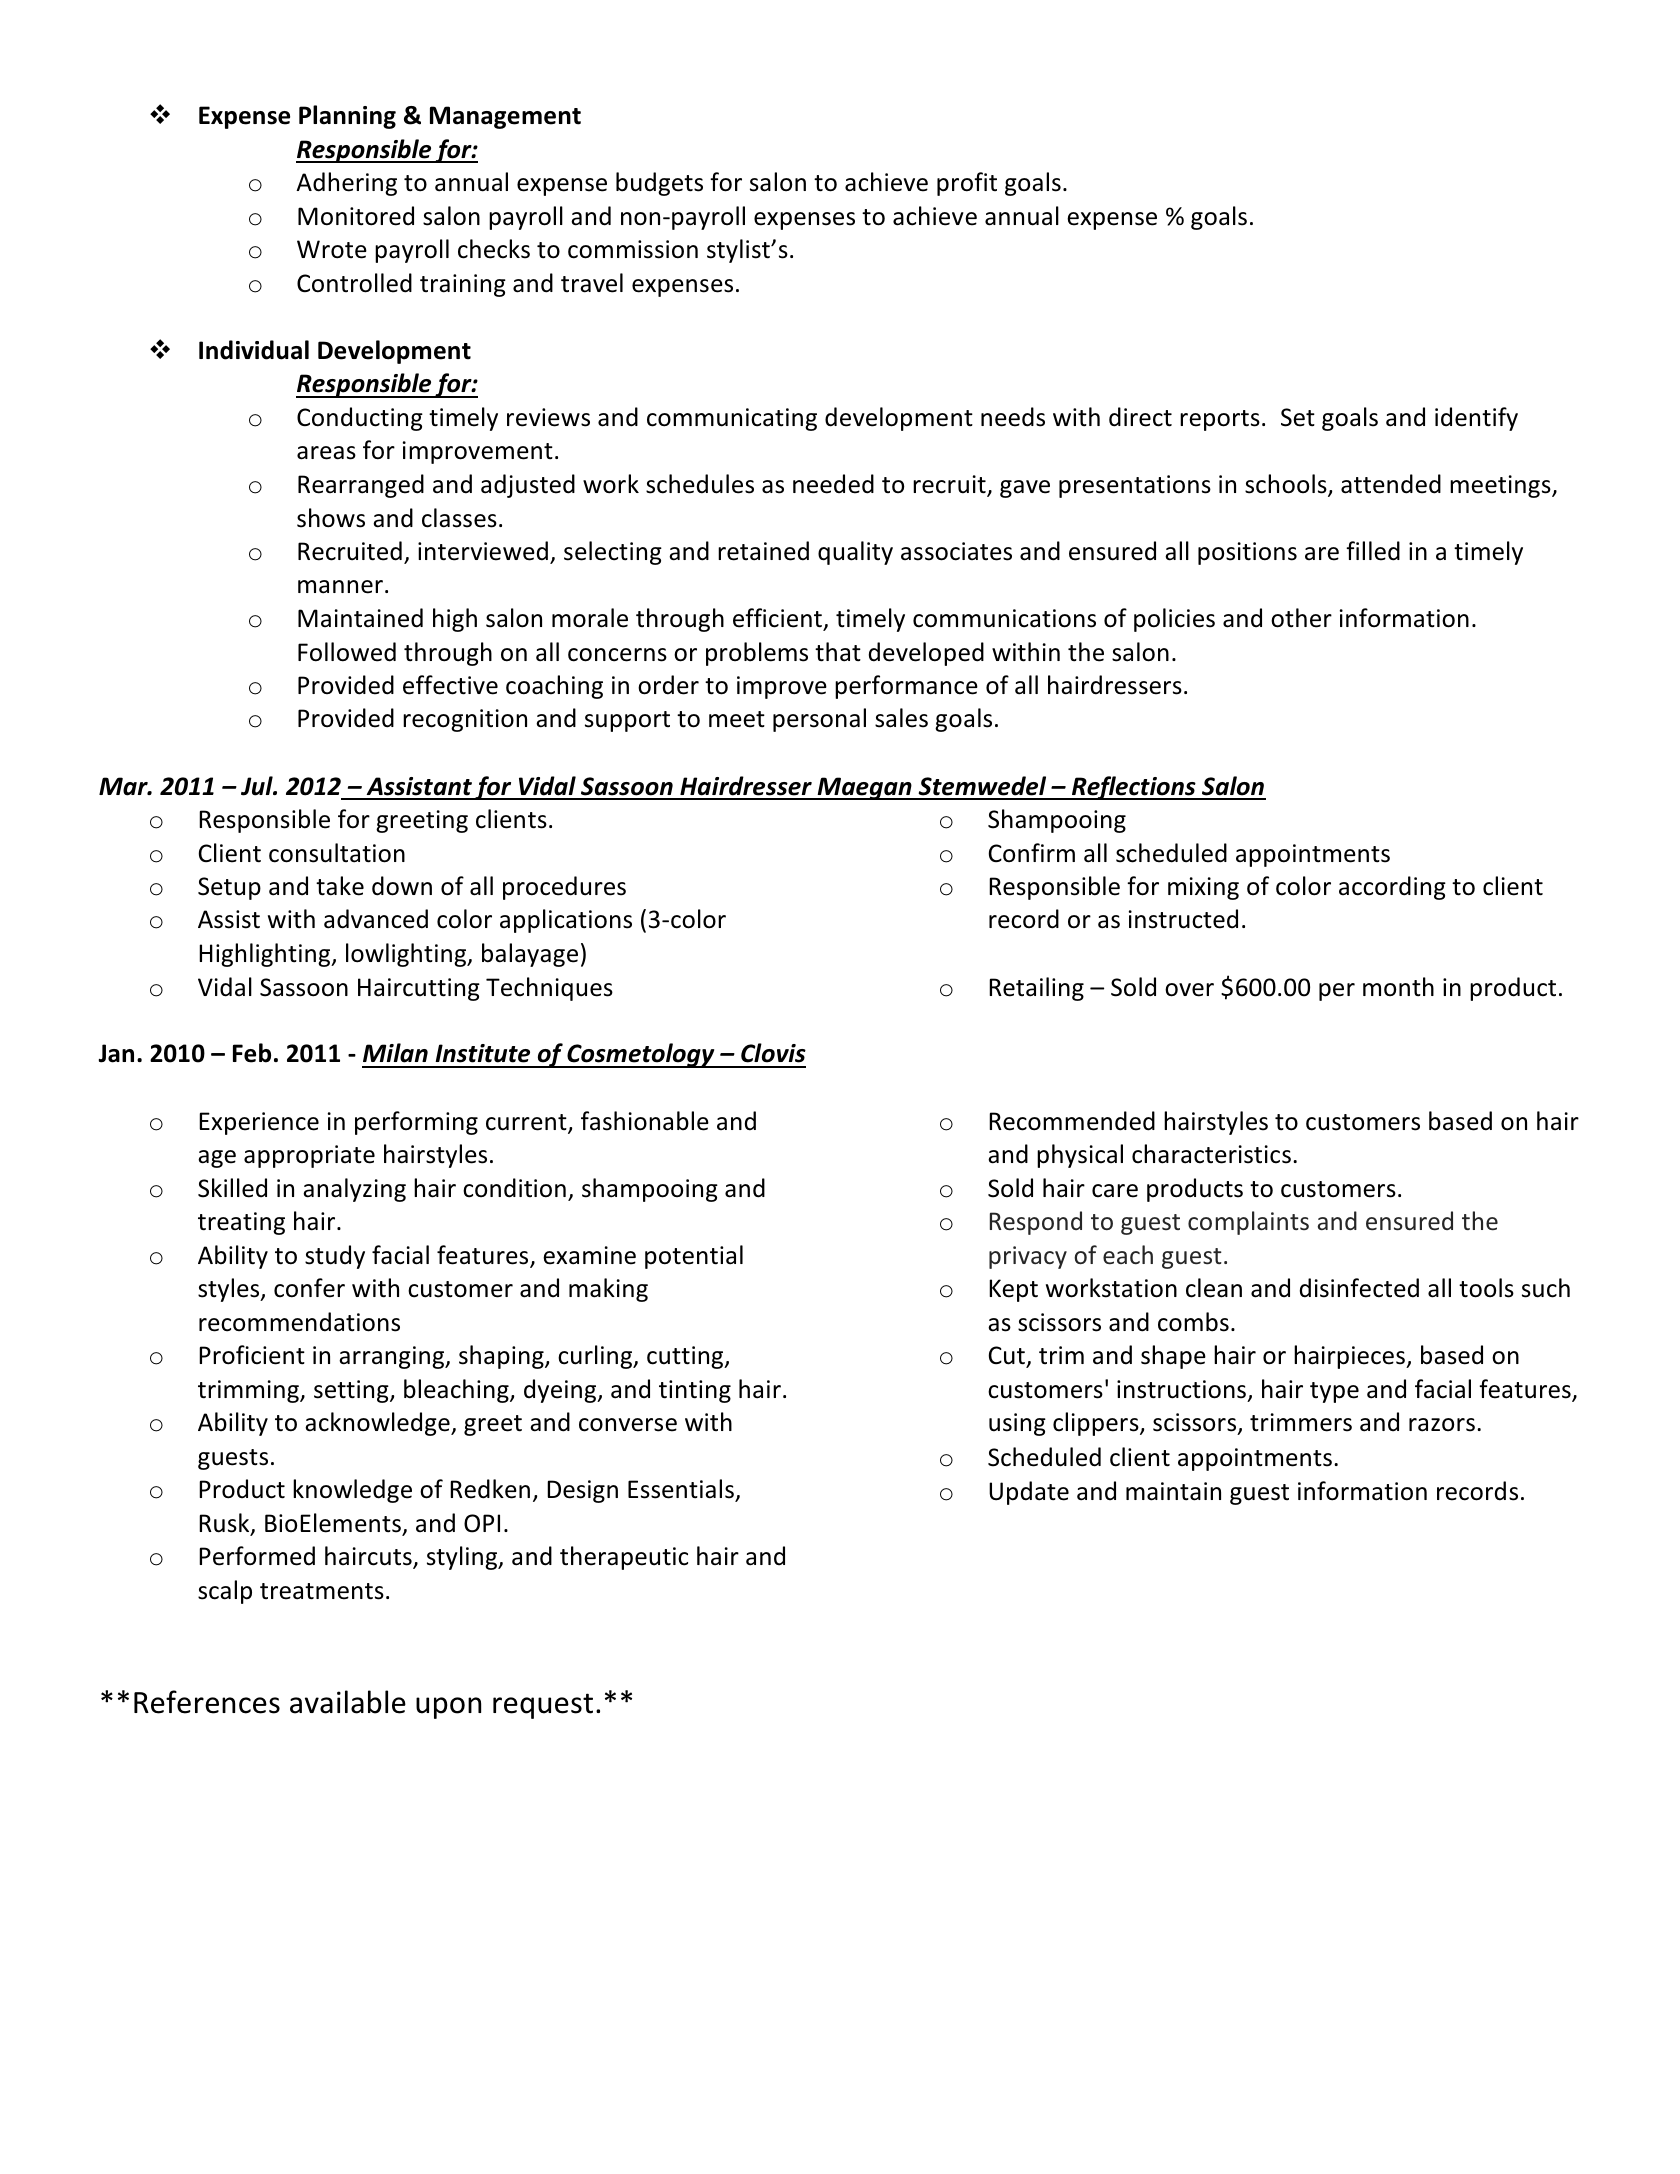  I want to click on take, so click(340, 886).
